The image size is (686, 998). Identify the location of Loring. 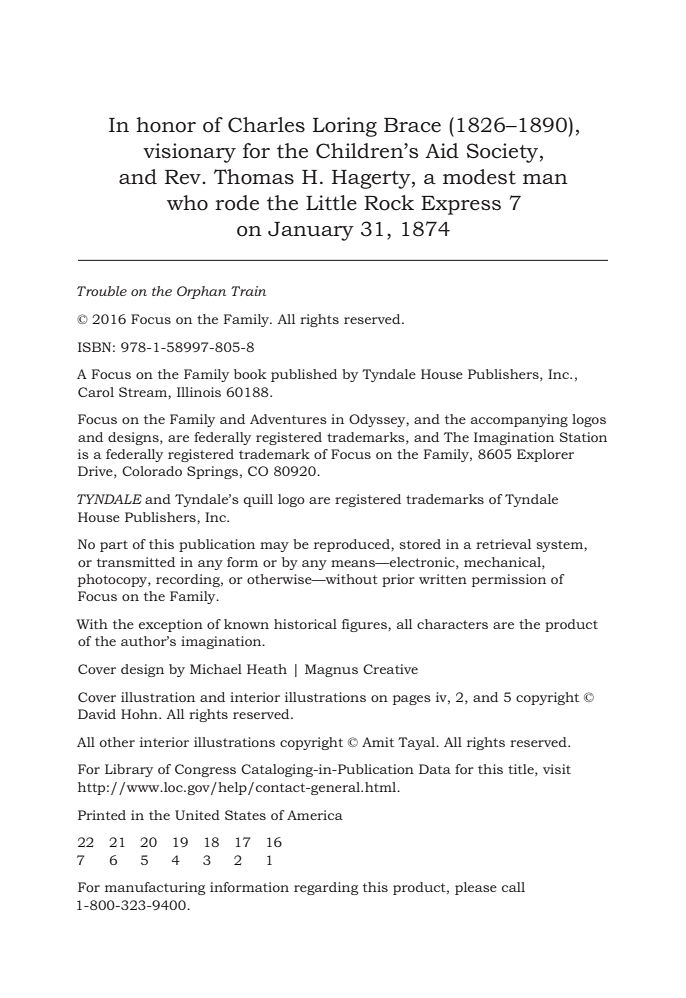
(345, 127).
